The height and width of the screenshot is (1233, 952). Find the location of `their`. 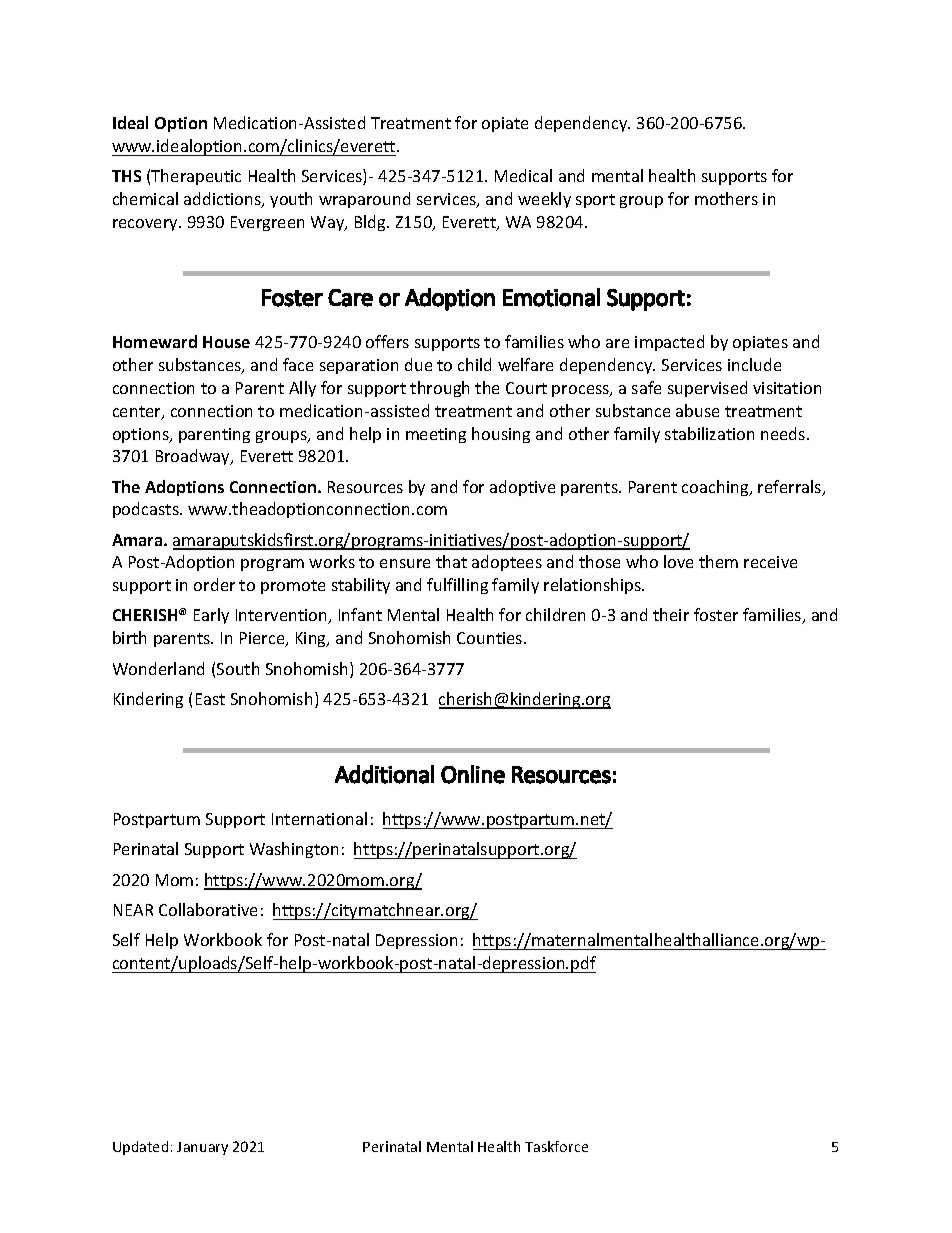

their is located at coordinates (671, 614).
